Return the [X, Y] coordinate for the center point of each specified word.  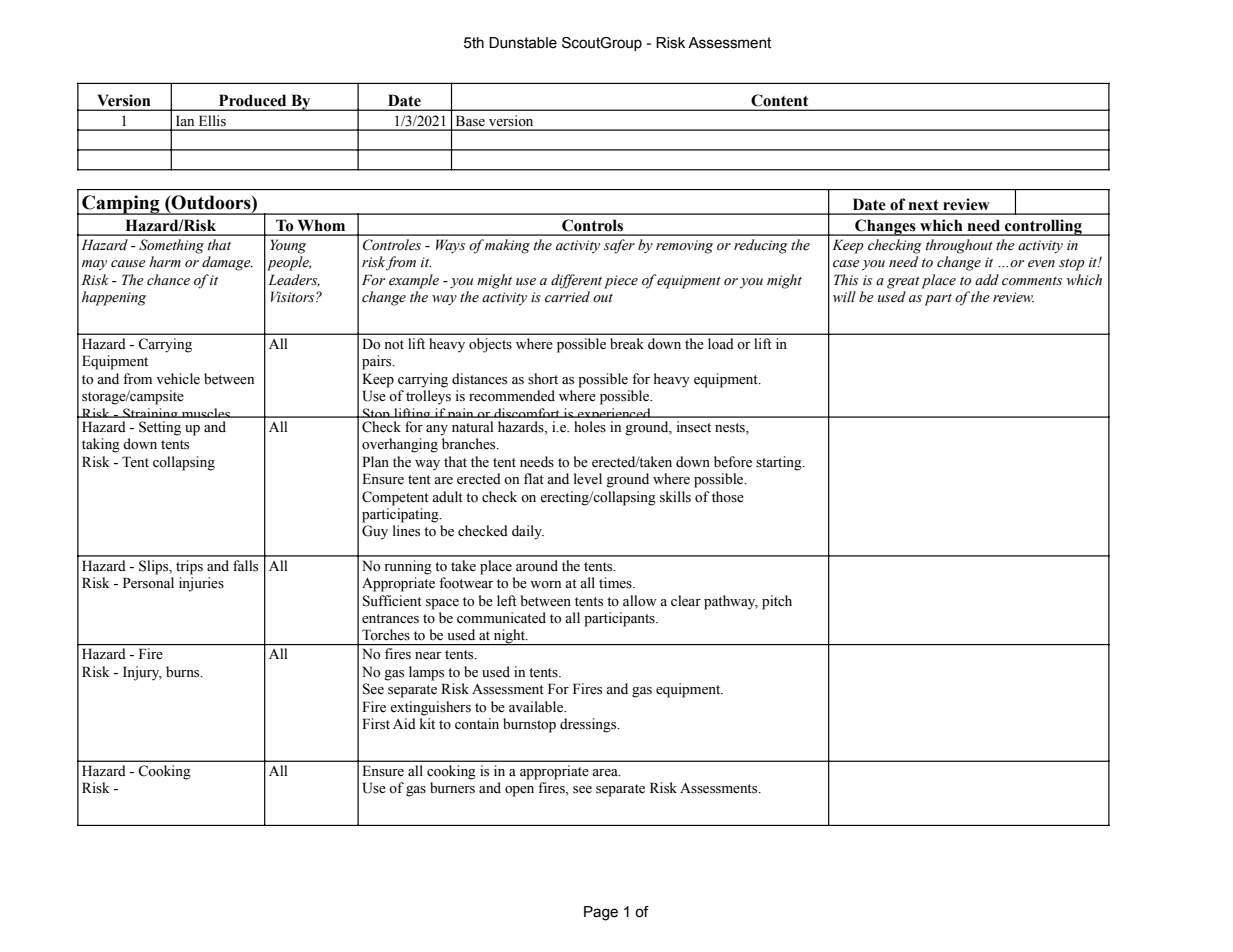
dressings [589, 725]
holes [590, 427]
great [903, 282]
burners [452, 788]
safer [619, 246]
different [576, 281]
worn [545, 584]
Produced [252, 100]
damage [227, 263]
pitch [777, 602]
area [606, 773]
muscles [206, 413]
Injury [142, 673]
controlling [1043, 227]
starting [780, 463]
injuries [201, 584]
